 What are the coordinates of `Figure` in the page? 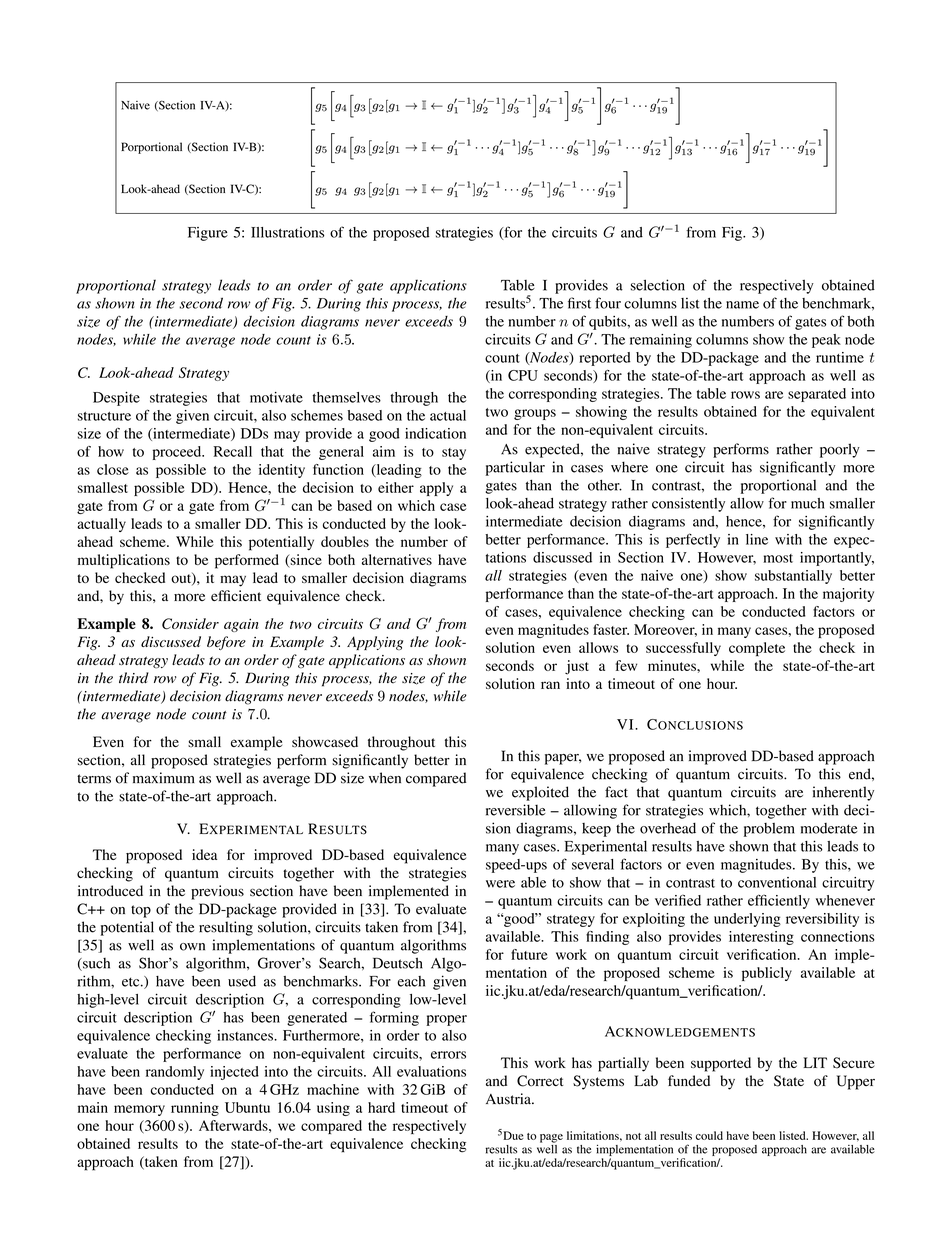 It's located at (208, 234).
